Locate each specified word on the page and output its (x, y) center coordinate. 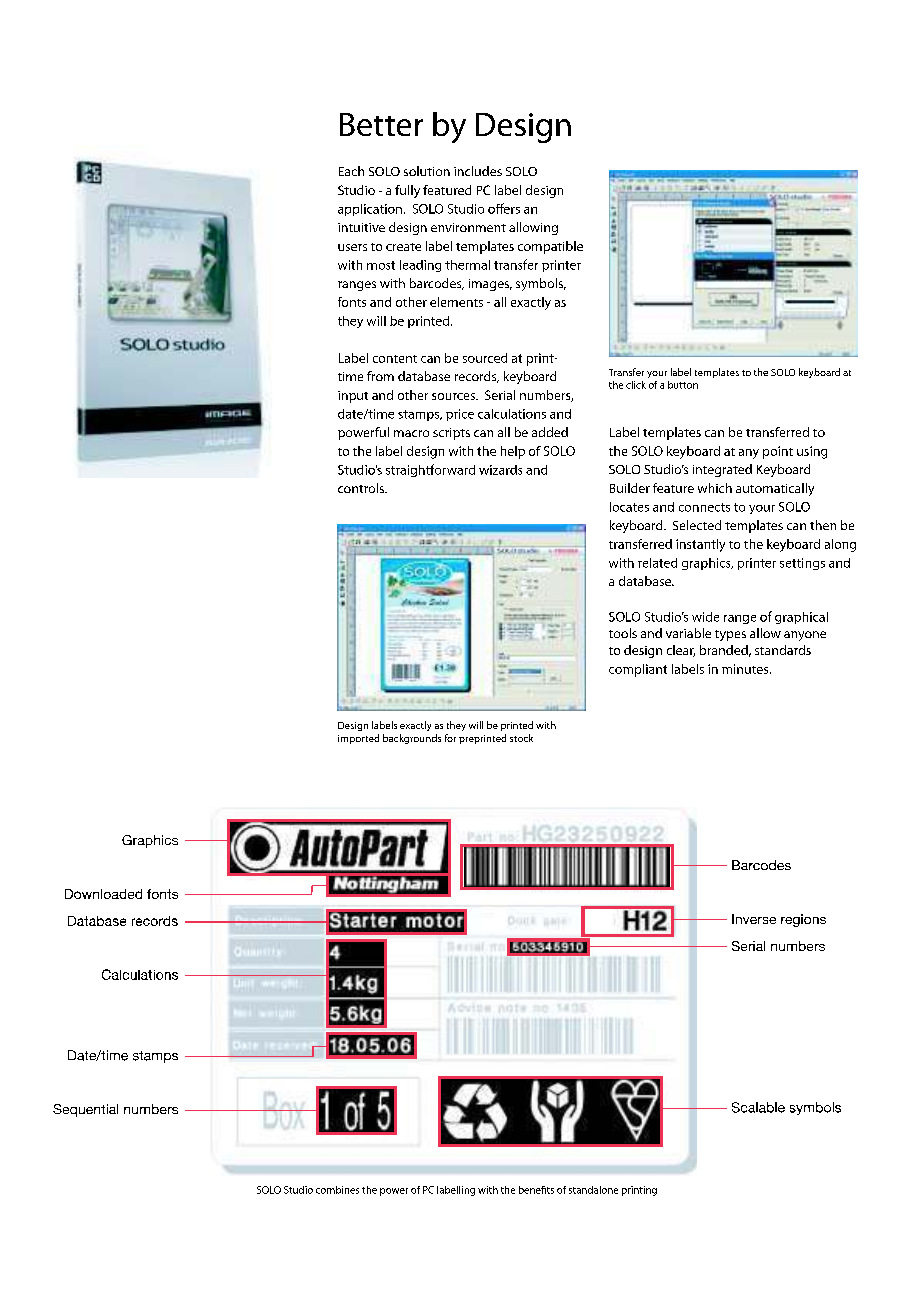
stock (521, 738)
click (636, 385)
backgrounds (412, 739)
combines (337, 1190)
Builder (630, 488)
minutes (746, 669)
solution (427, 171)
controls (362, 488)
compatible (550, 247)
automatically (775, 489)
